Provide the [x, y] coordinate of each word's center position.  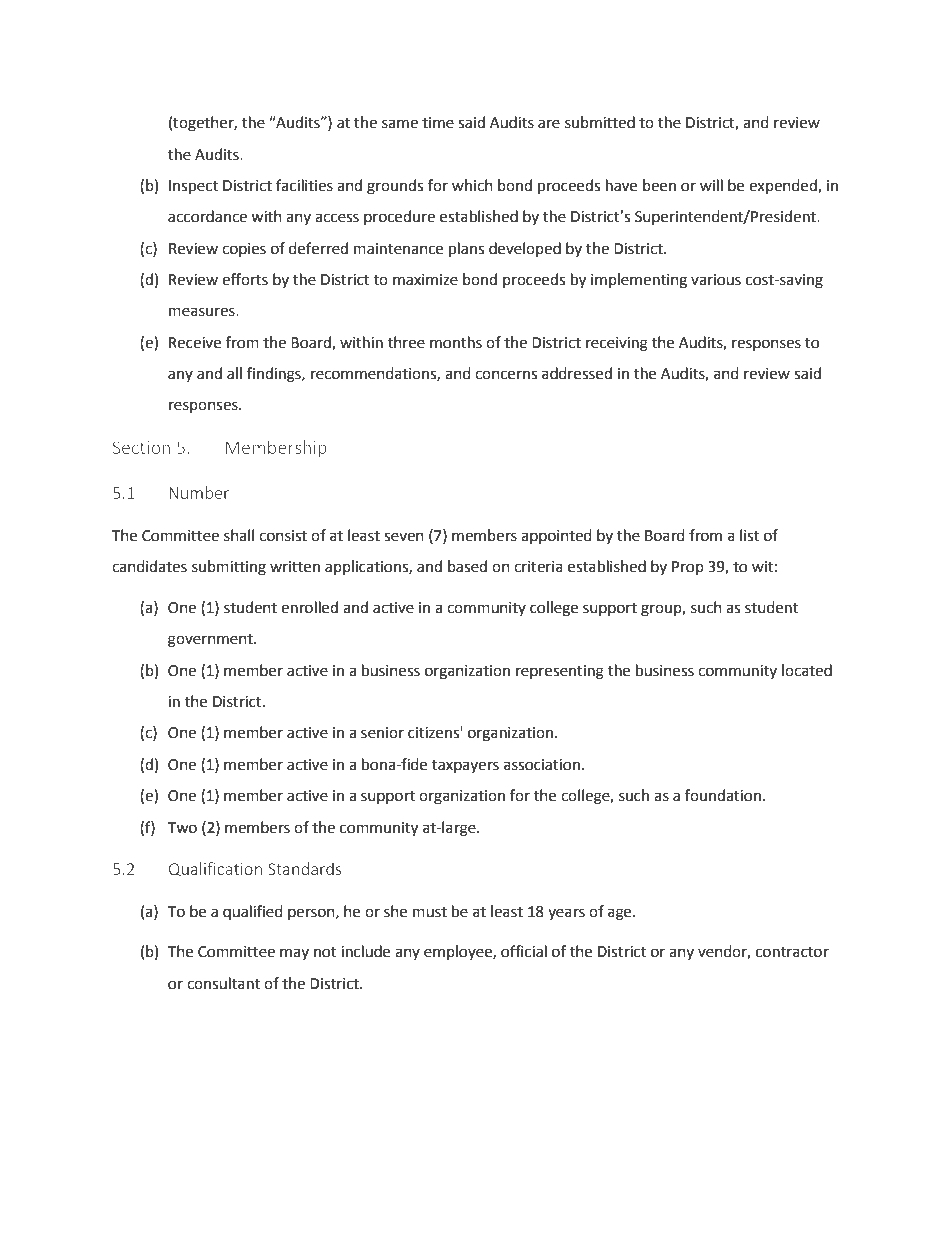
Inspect [193, 187]
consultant [223, 983]
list [749, 535]
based [467, 566]
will [711, 185]
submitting [229, 568]
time [438, 123]
